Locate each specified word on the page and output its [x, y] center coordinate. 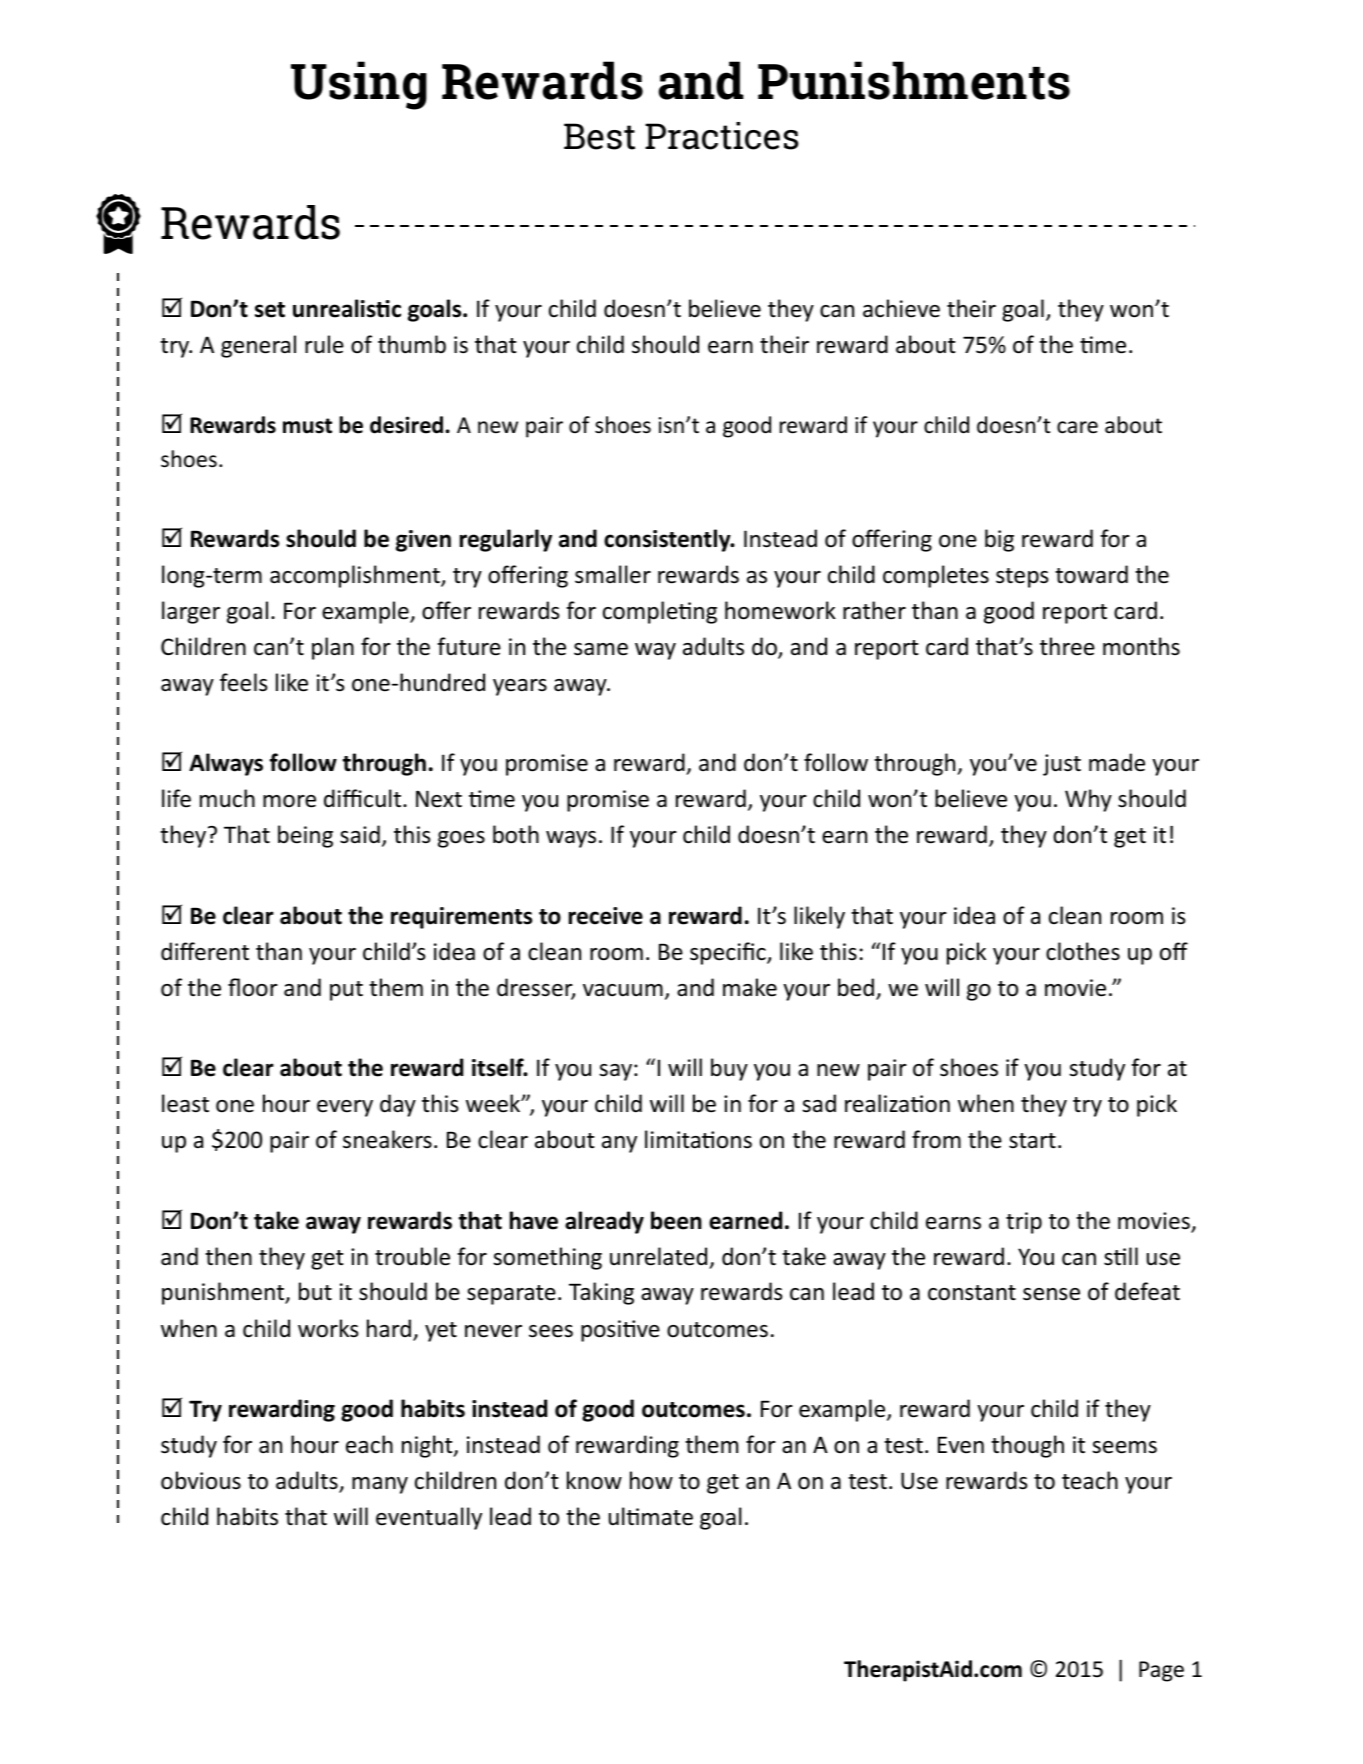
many [380, 1485]
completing [660, 612]
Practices [721, 136]
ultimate [651, 1516]
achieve [901, 308]
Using [359, 85]
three [1067, 646]
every [345, 1108]
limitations [698, 1139]
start [1032, 1141]
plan [333, 648]
